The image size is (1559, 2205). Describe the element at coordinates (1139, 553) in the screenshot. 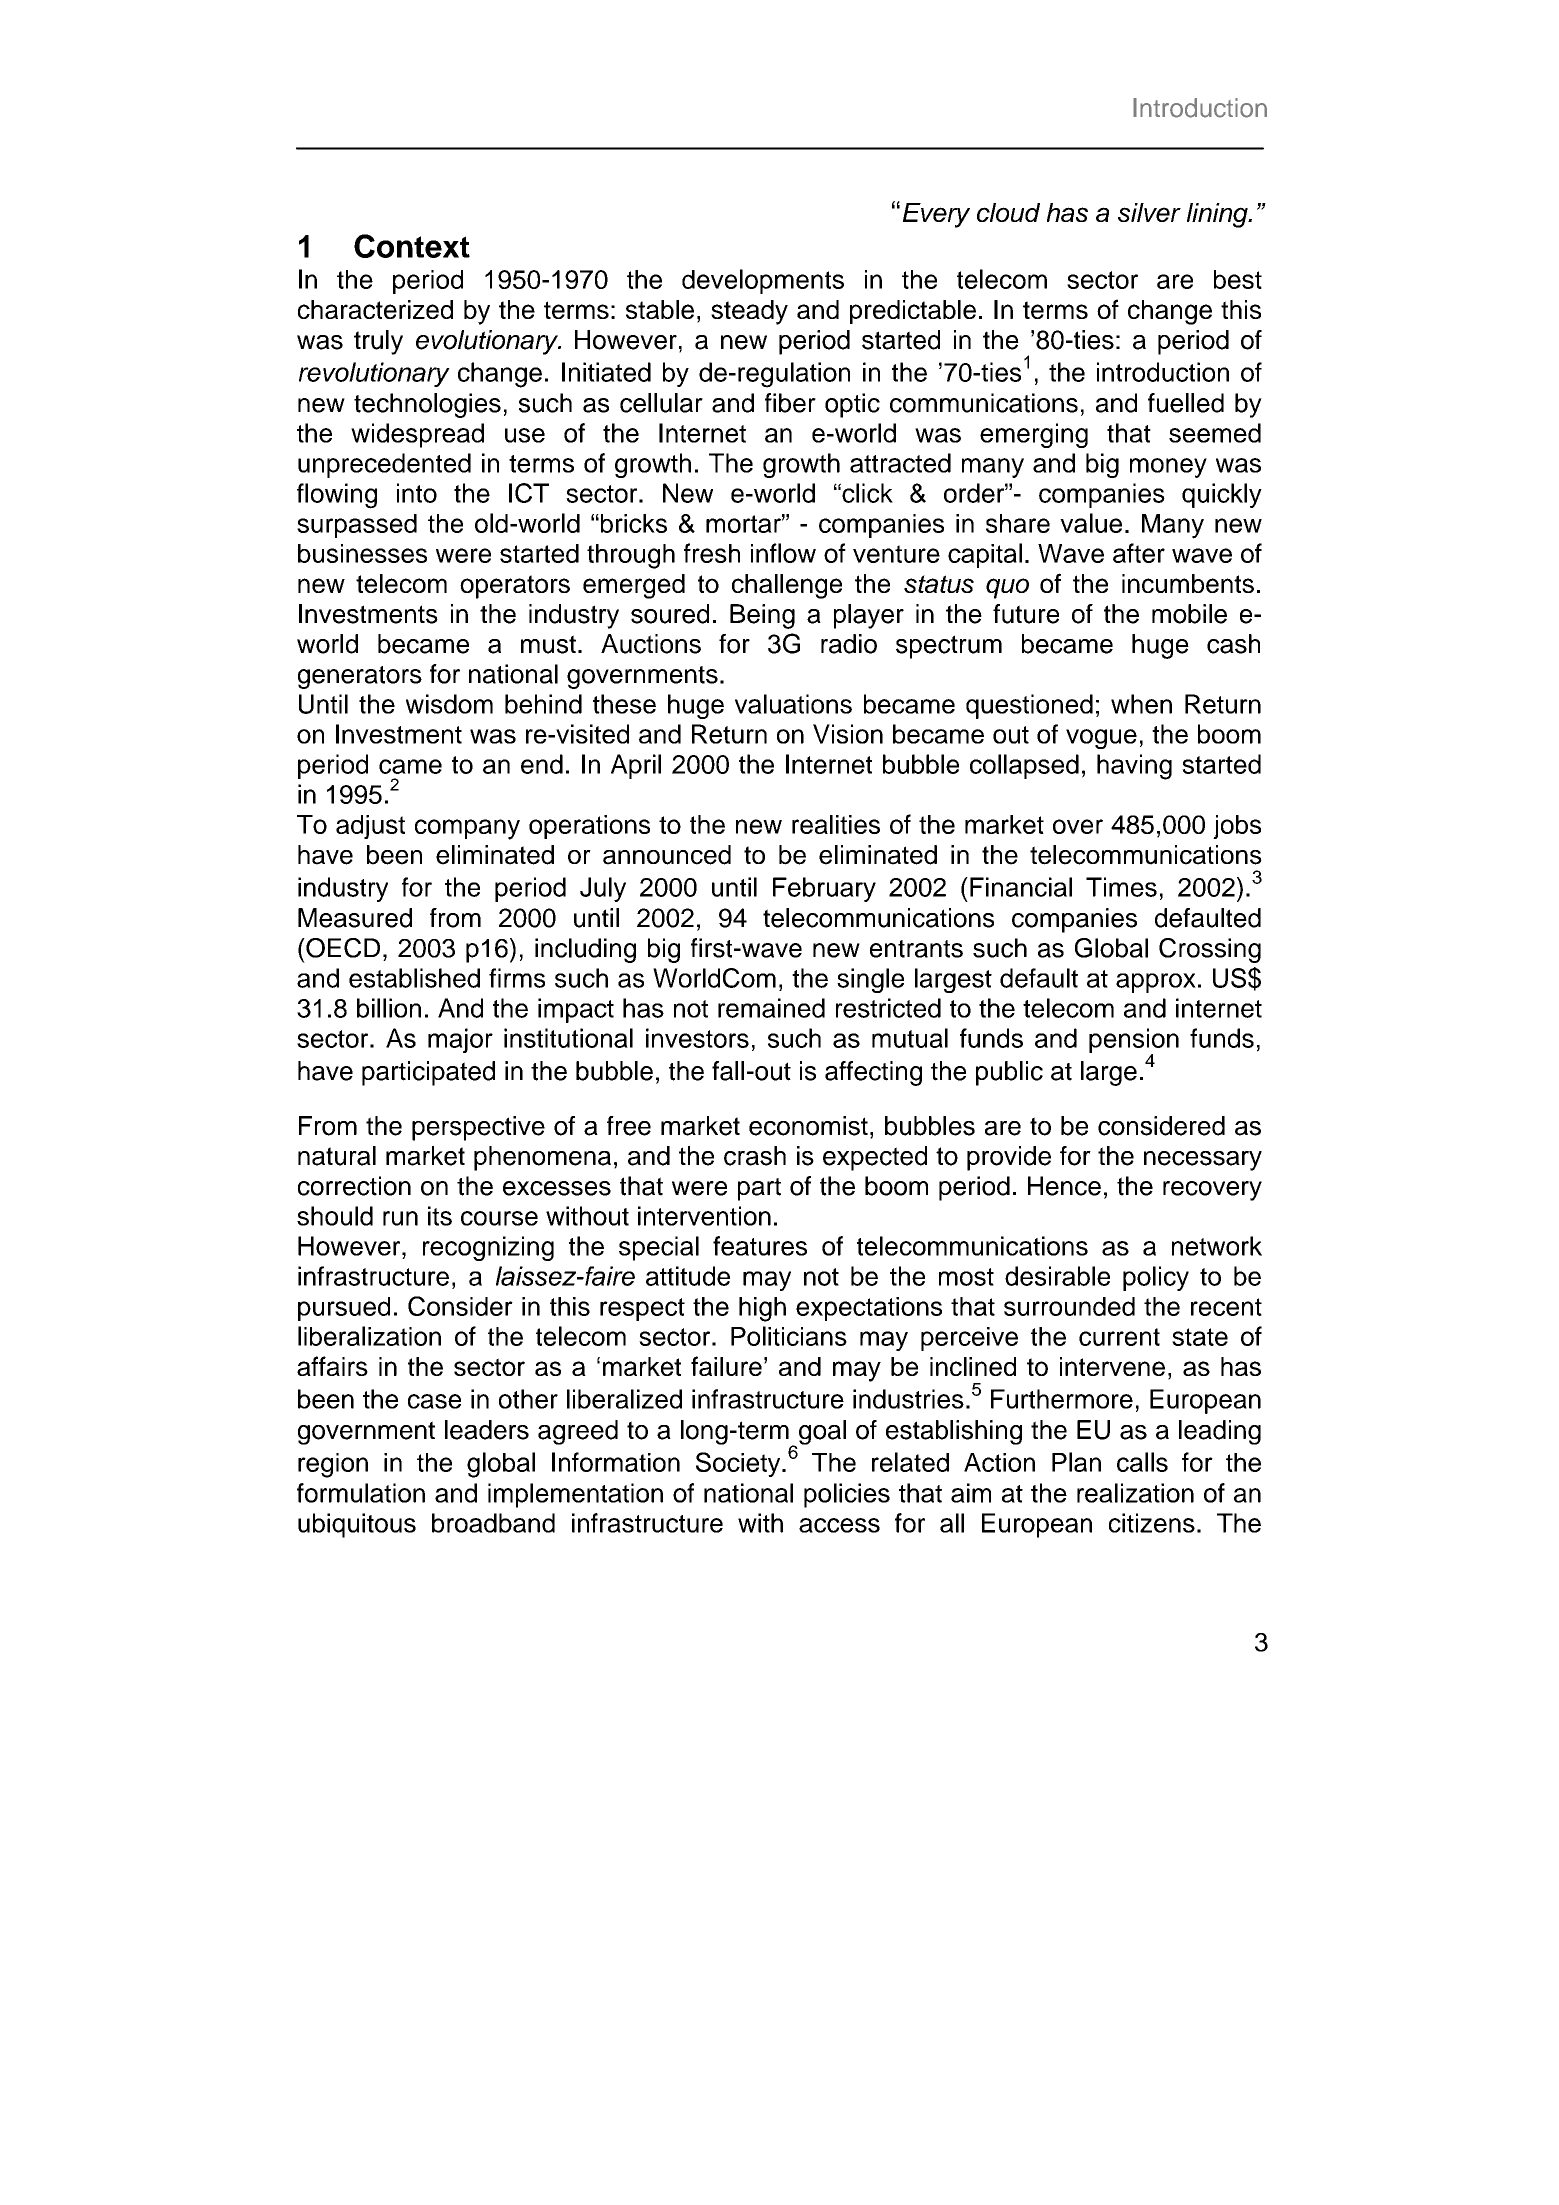

I see `after` at that location.
